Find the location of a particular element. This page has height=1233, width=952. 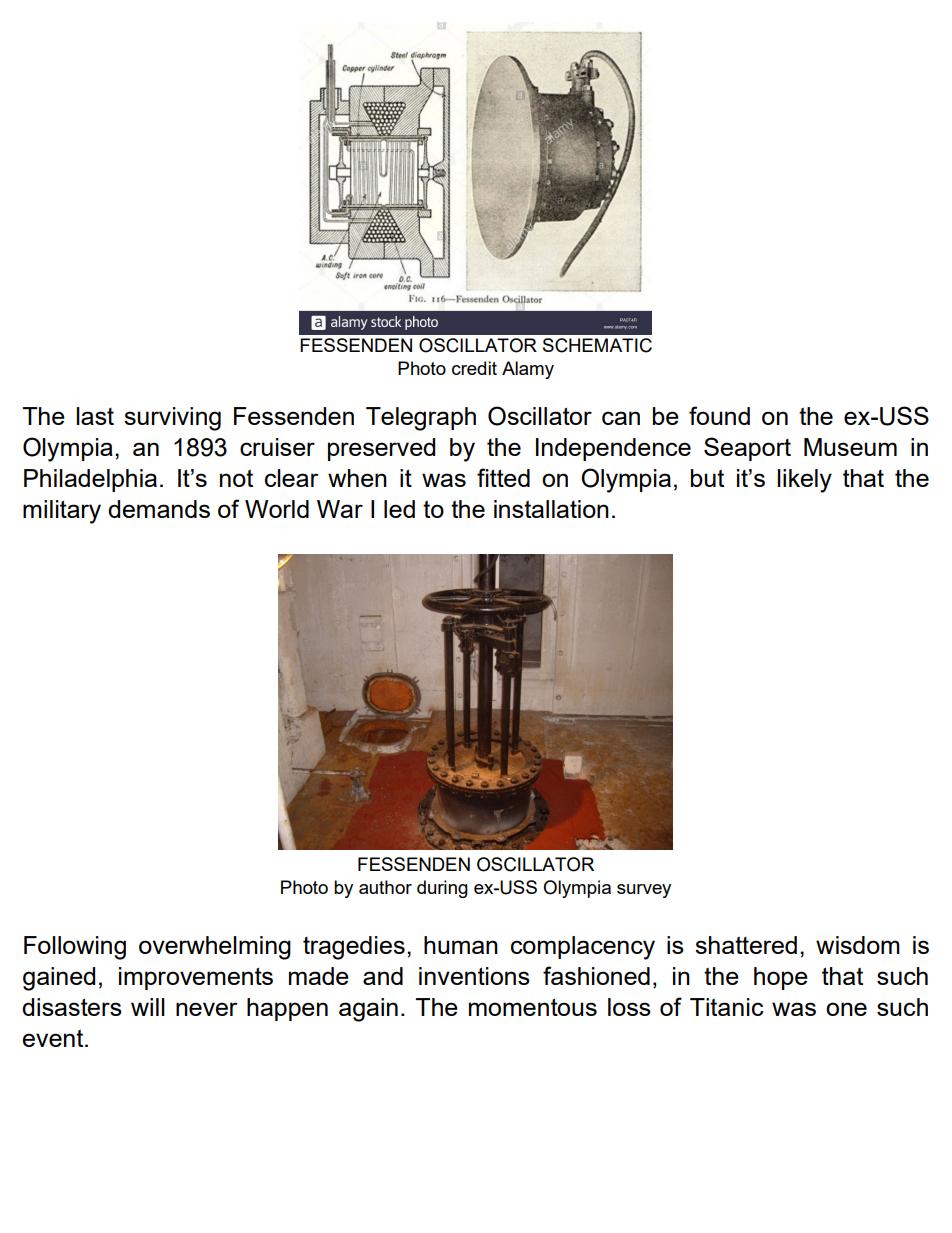

shattered is located at coordinates (746, 945).
